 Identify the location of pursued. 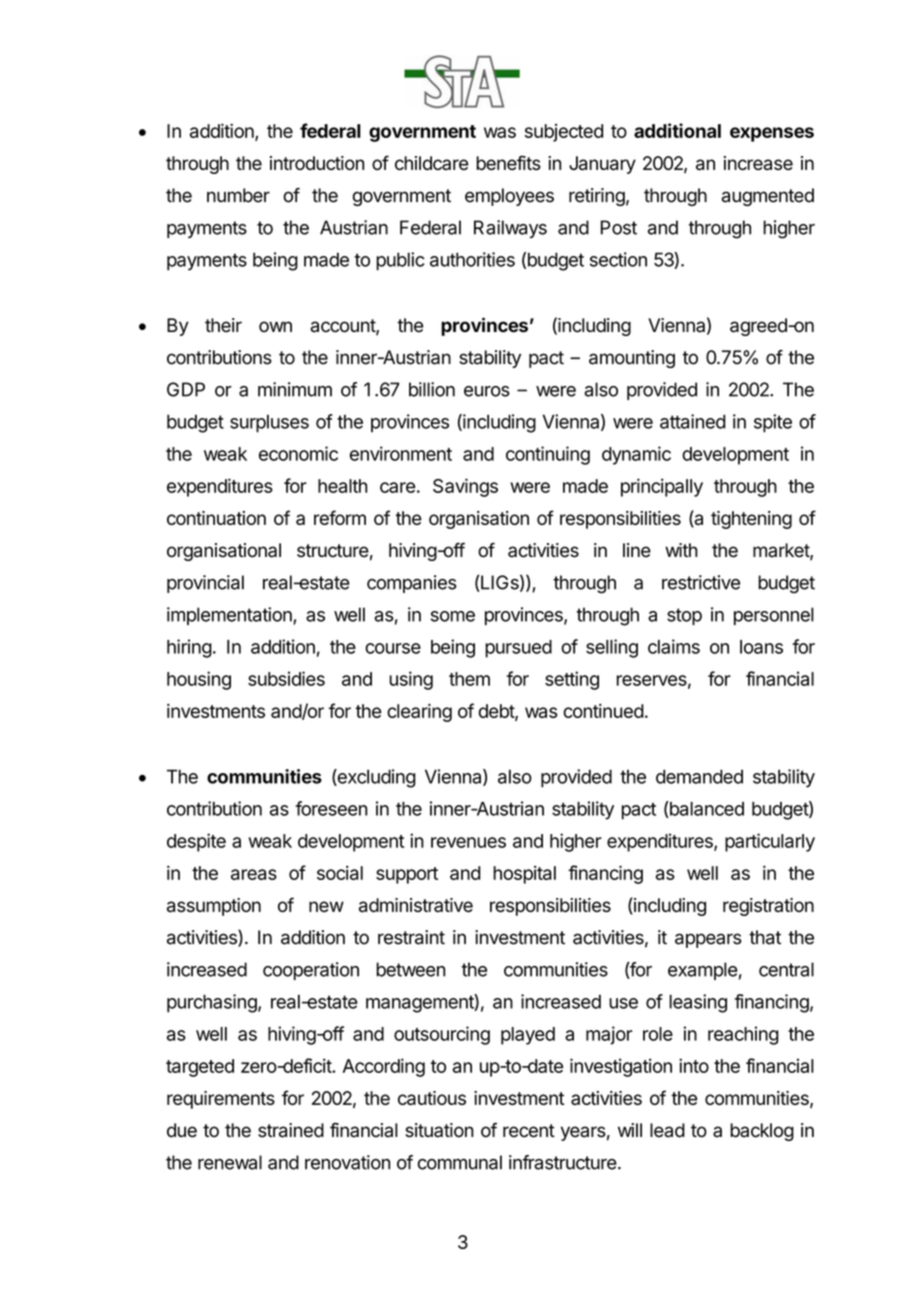
(518, 649).
